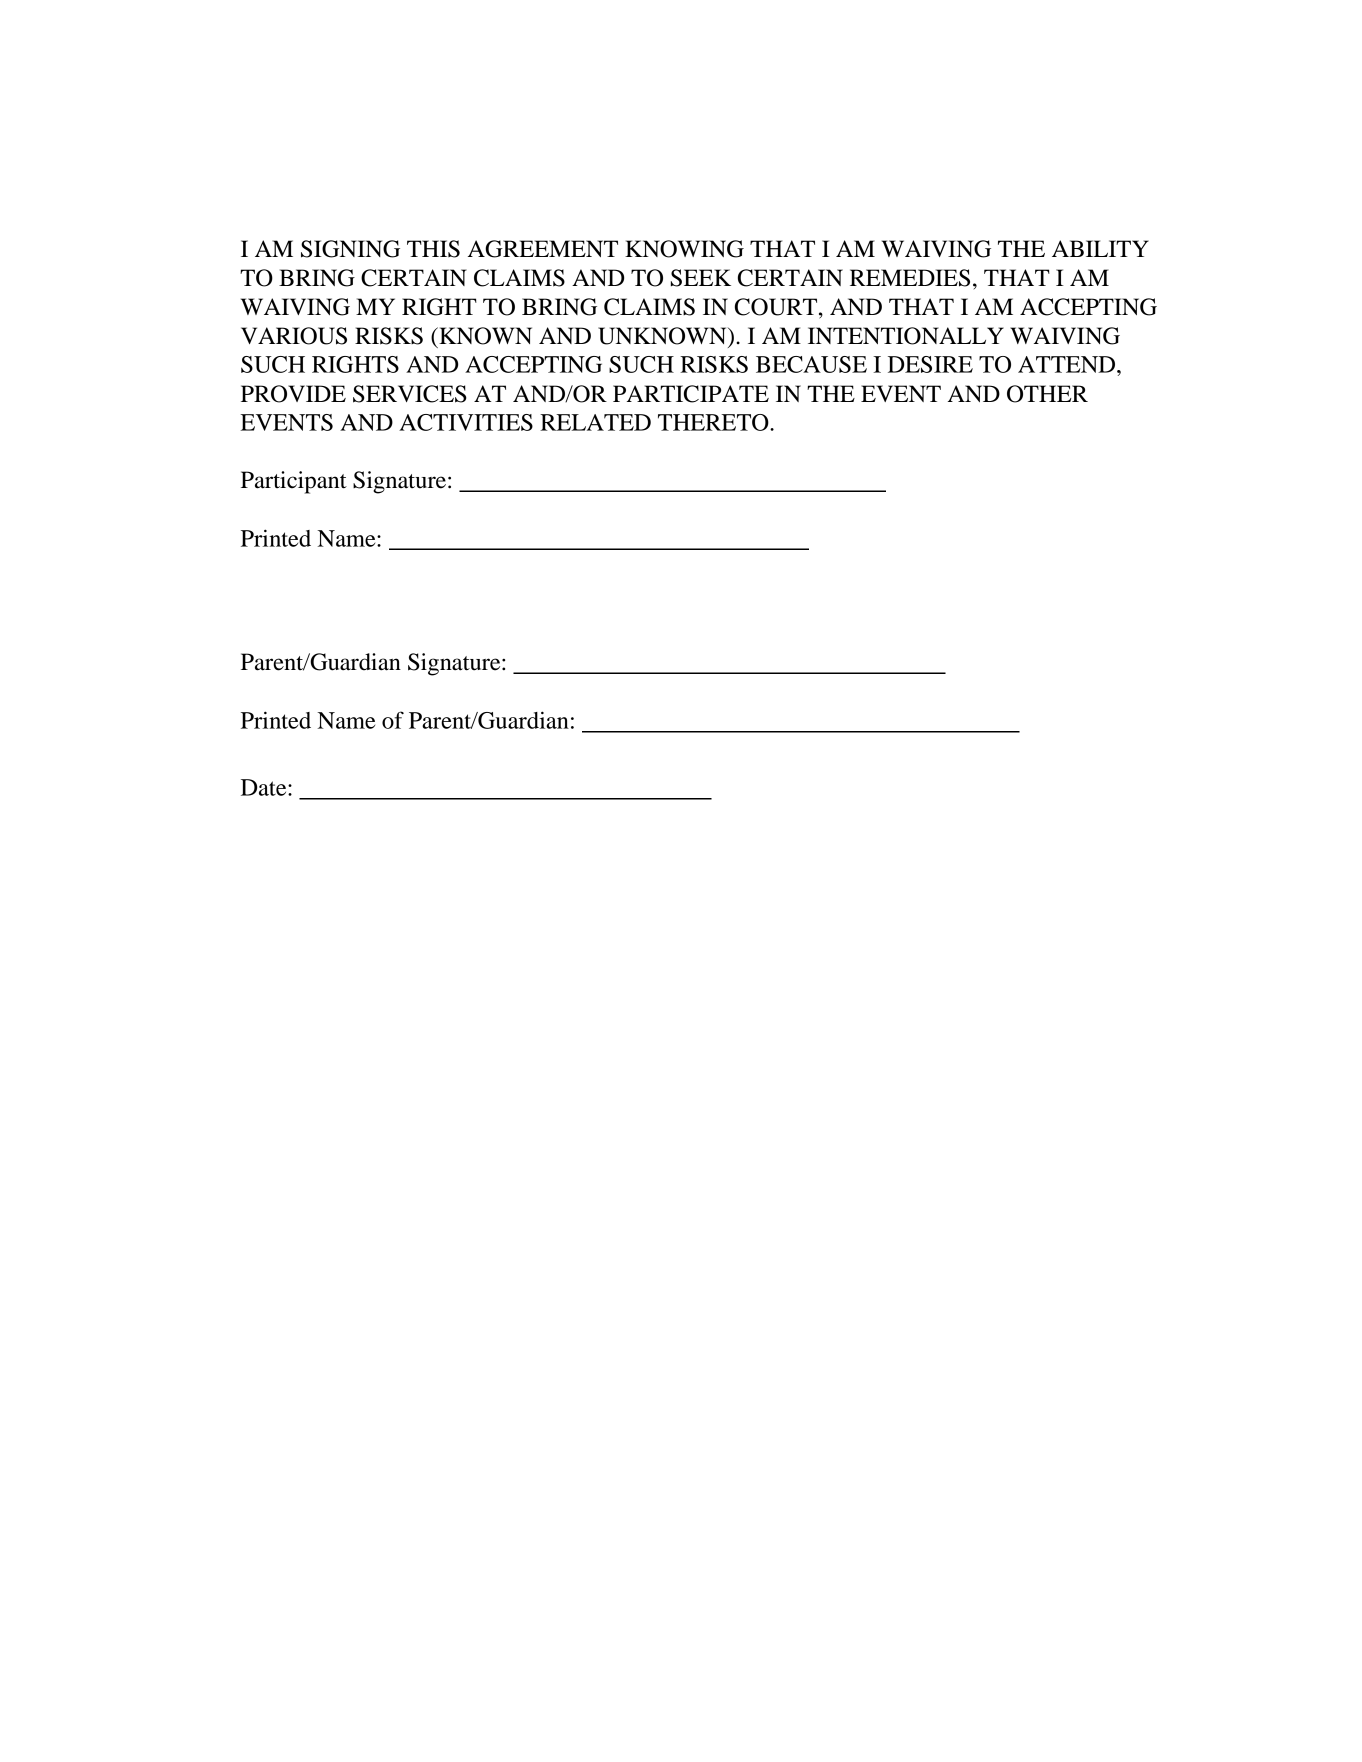 This screenshot has width=1362, height=1762. I want to click on OTHER, so click(1047, 394).
